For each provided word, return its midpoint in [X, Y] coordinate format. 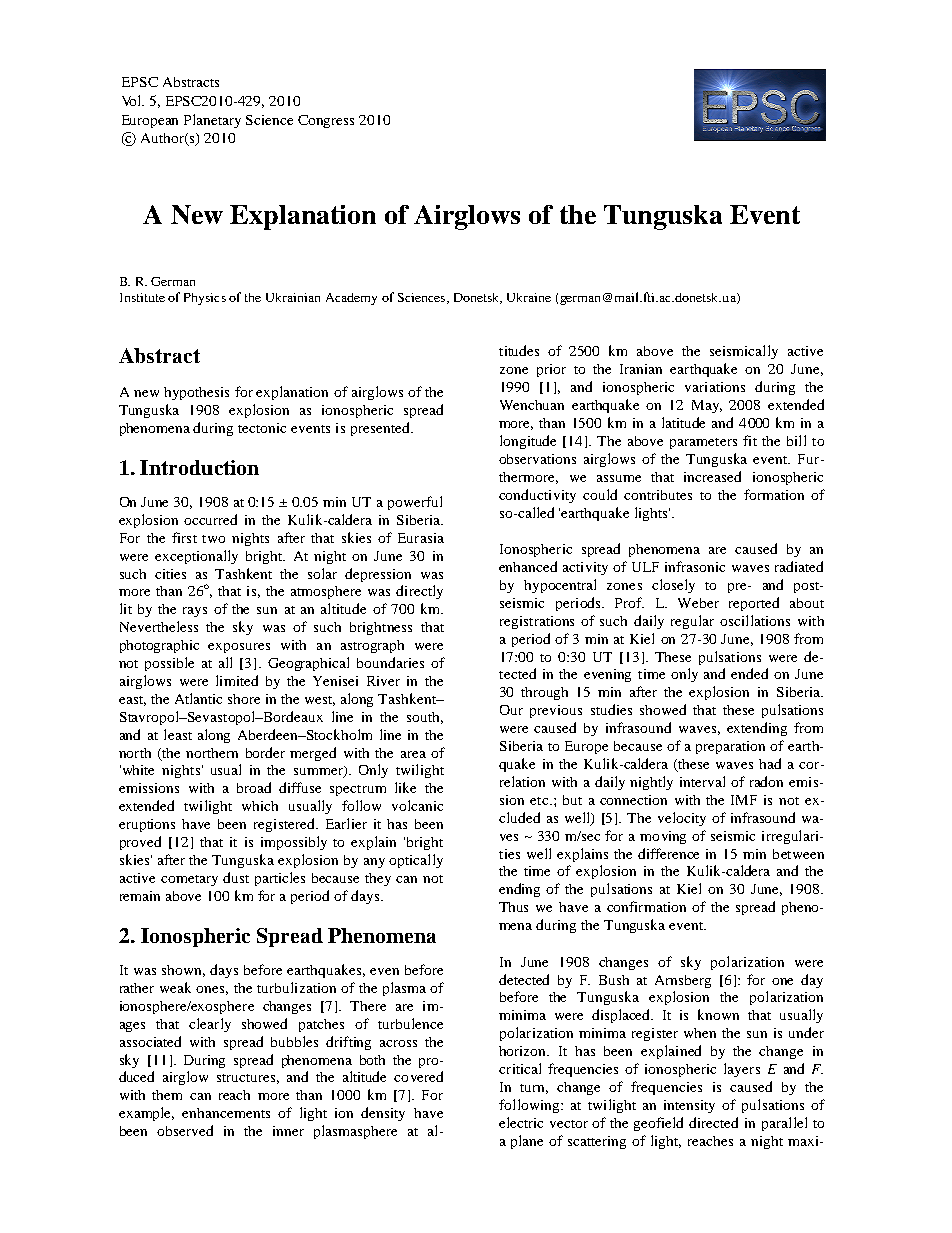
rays [195, 612]
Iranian [641, 369]
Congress [326, 121]
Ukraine [529, 297]
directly [419, 592]
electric [521, 1122]
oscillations [755, 620]
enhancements [226, 1113]
